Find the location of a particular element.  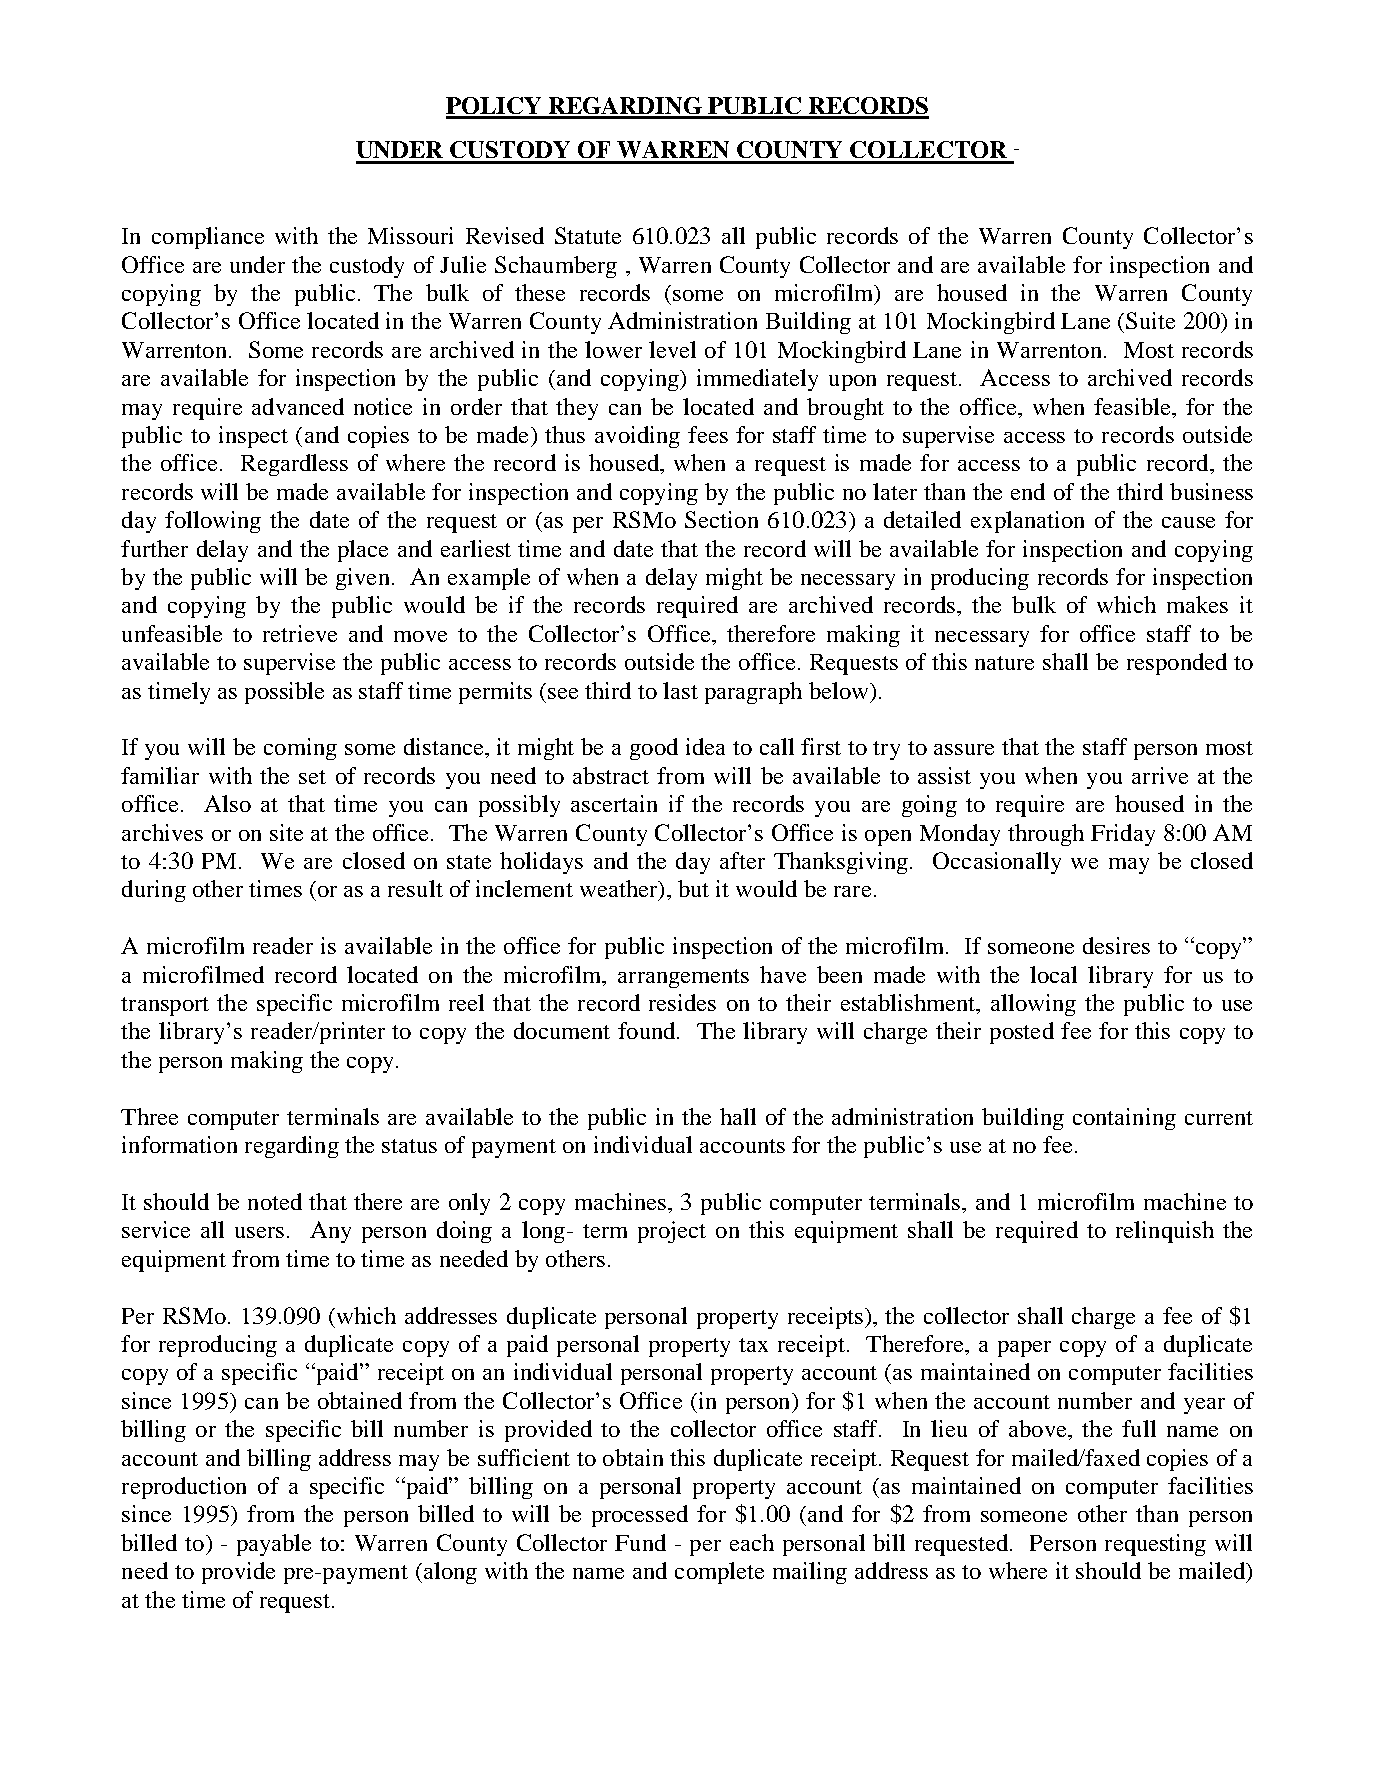

Fund is located at coordinates (640, 1542).
